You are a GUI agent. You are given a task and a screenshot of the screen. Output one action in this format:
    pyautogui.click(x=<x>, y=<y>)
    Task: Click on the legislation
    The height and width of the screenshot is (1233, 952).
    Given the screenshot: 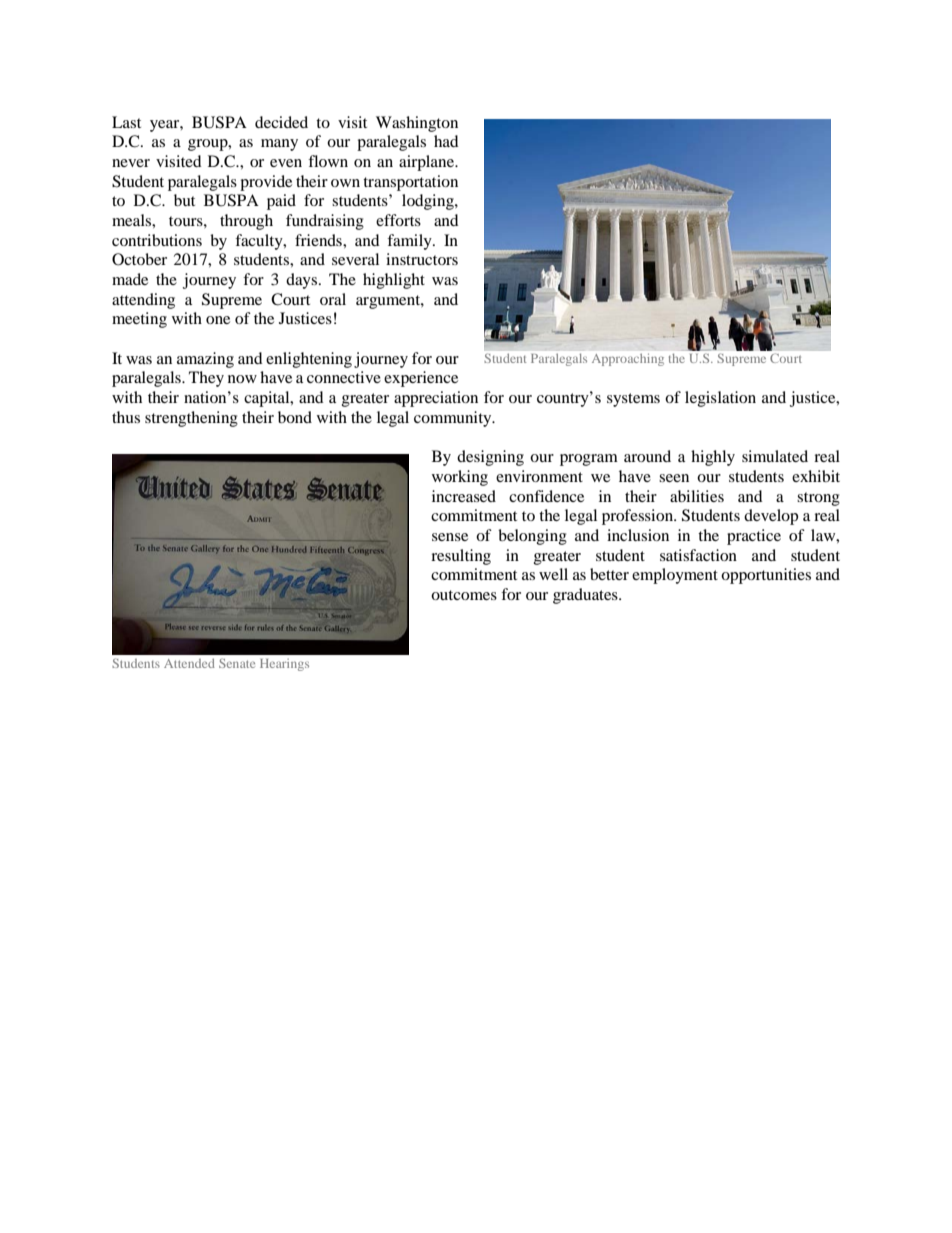 What is the action you would take?
    pyautogui.click(x=720, y=399)
